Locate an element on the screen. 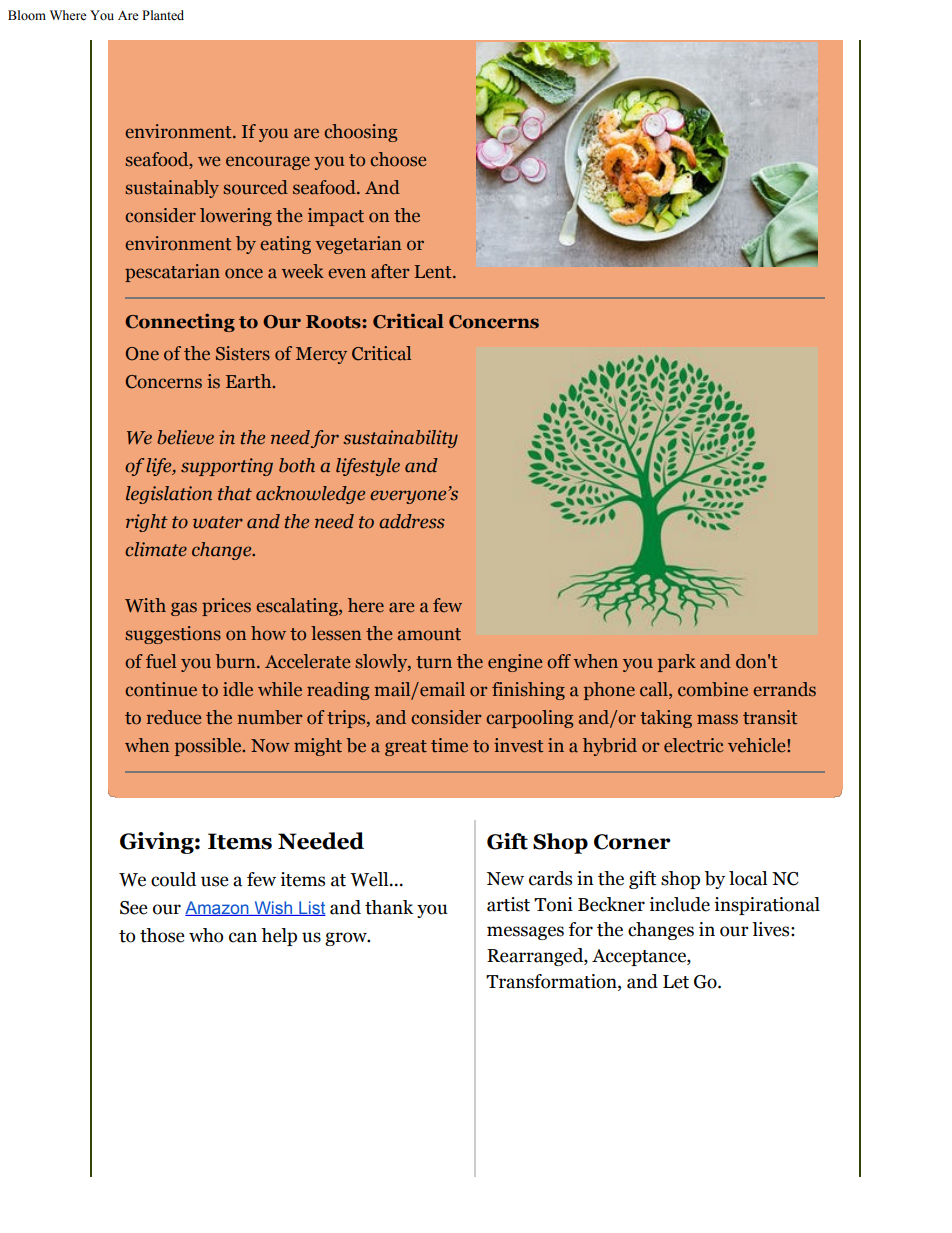  park is located at coordinates (677, 663).
